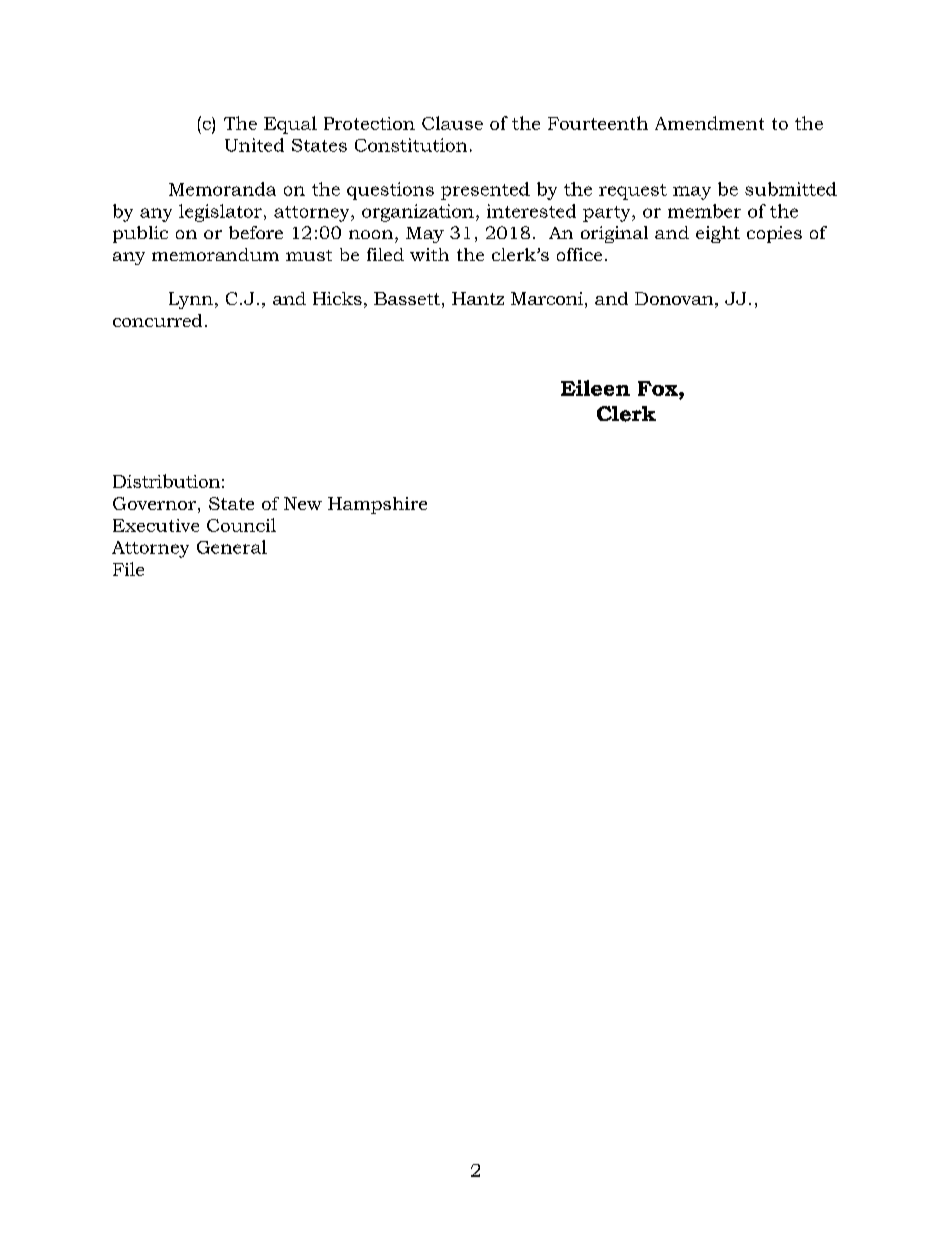 The height and width of the image is (1233, 952). Describe the element at coordinates (407, 298) in the image. I see `Bassett` at that location.
